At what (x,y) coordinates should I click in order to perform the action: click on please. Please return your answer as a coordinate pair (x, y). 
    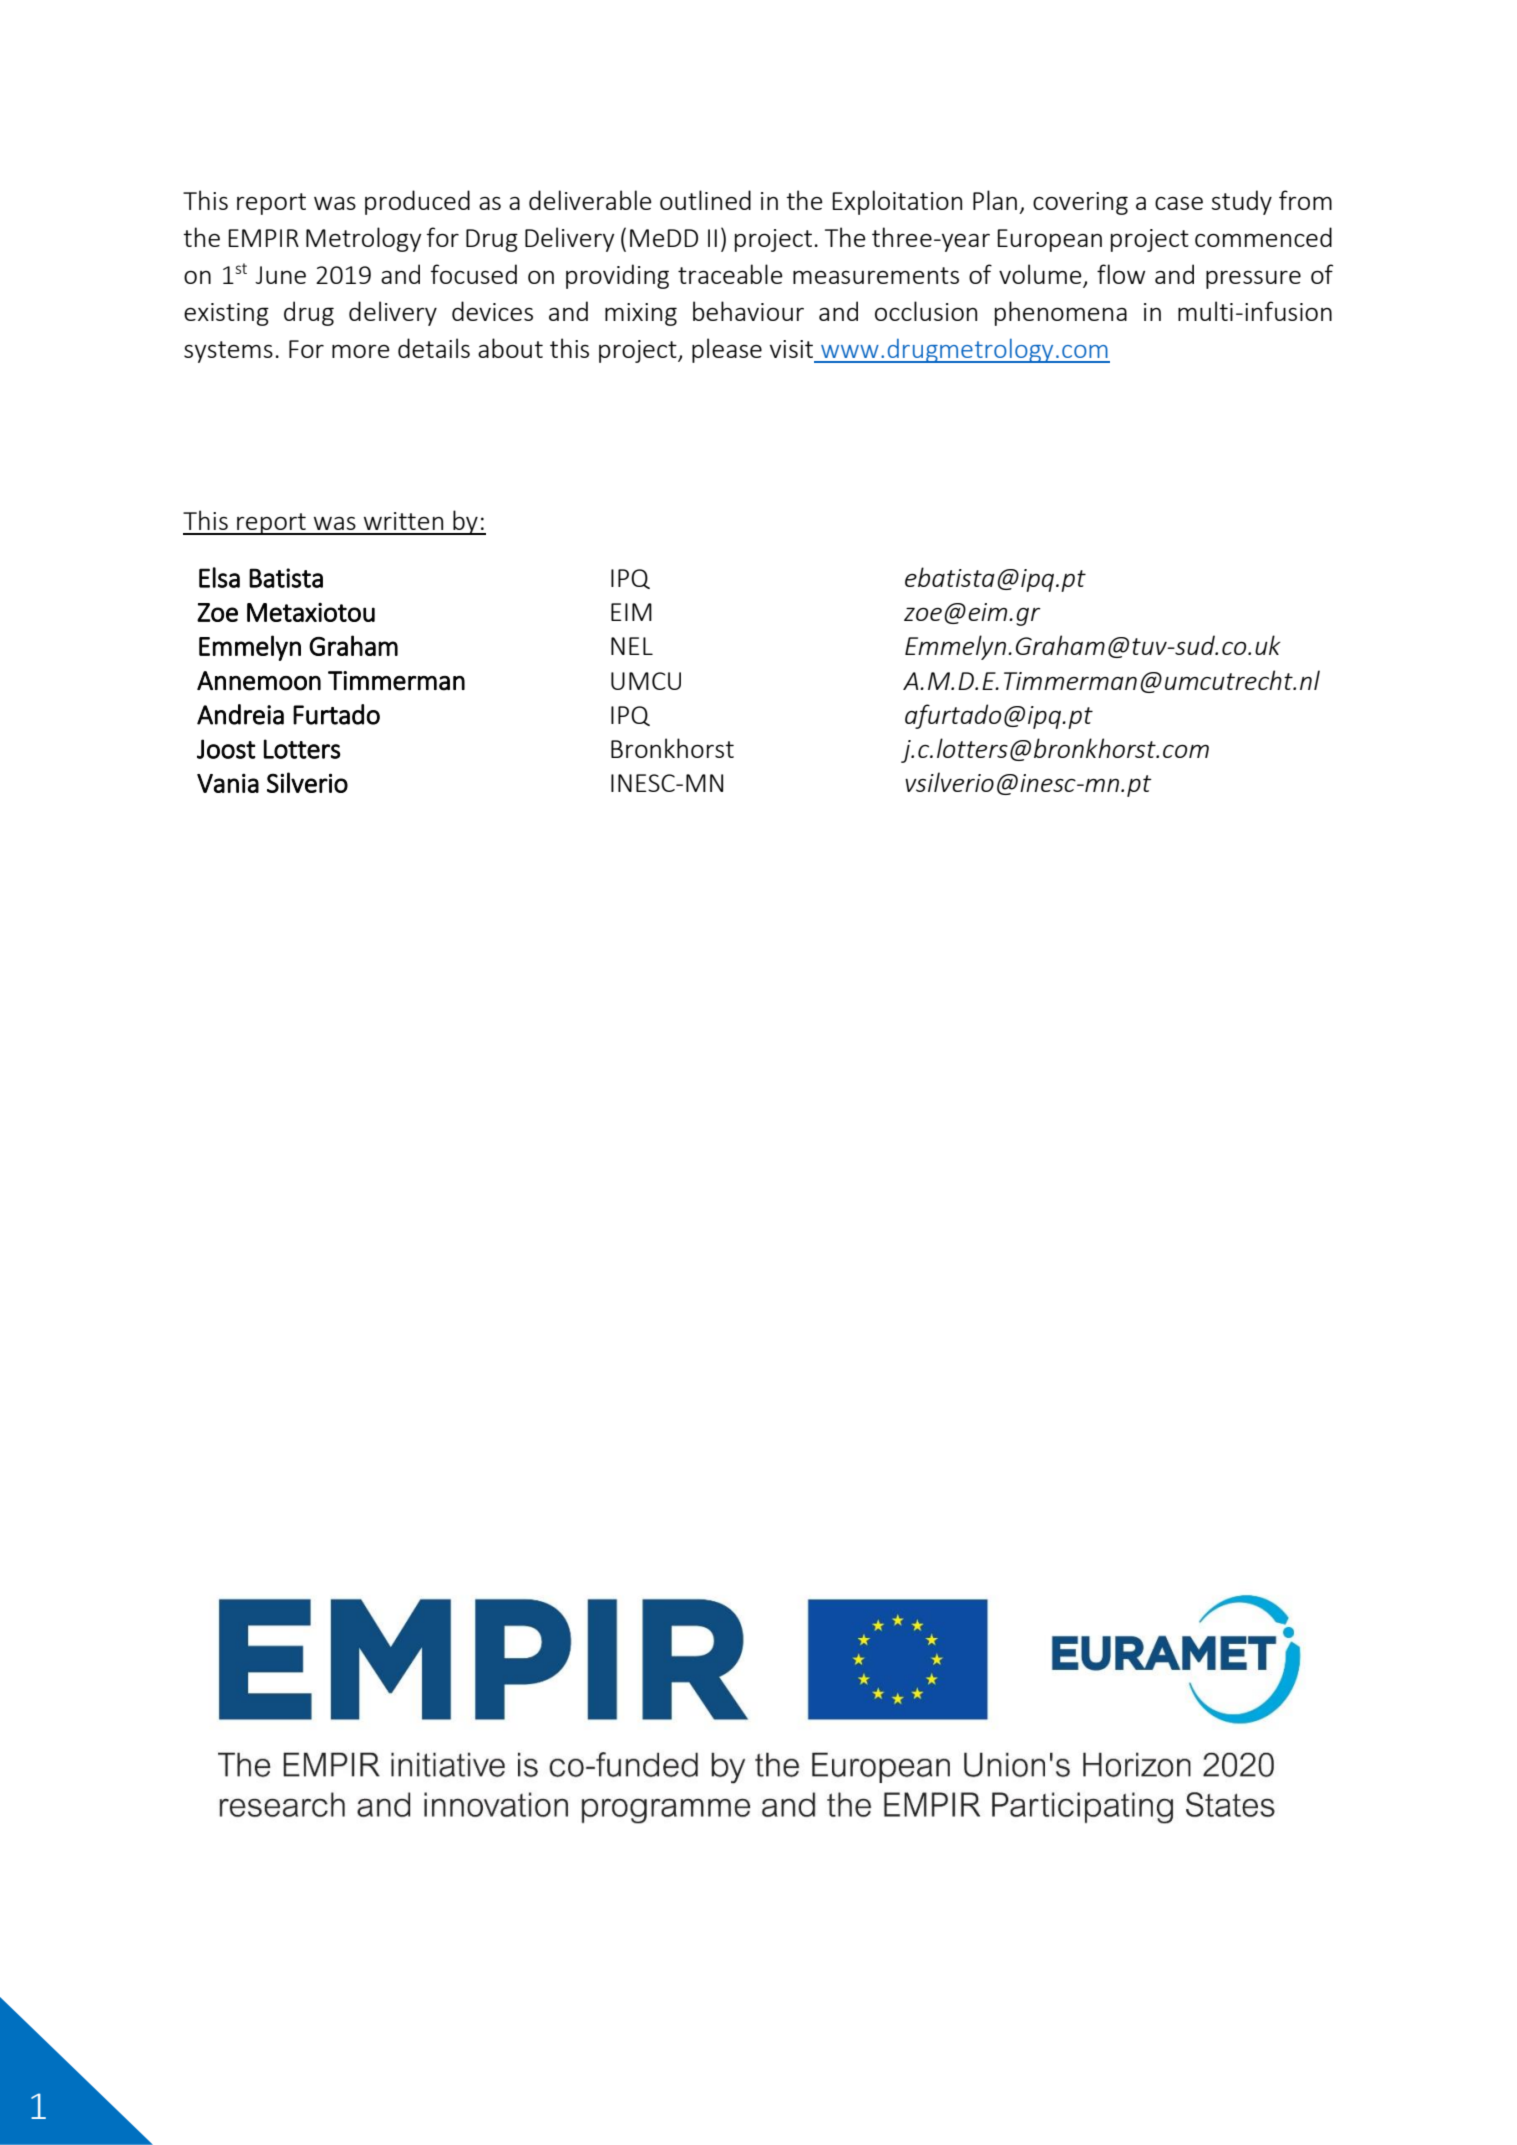
    Looking at the image, I should click on (727, 350).
